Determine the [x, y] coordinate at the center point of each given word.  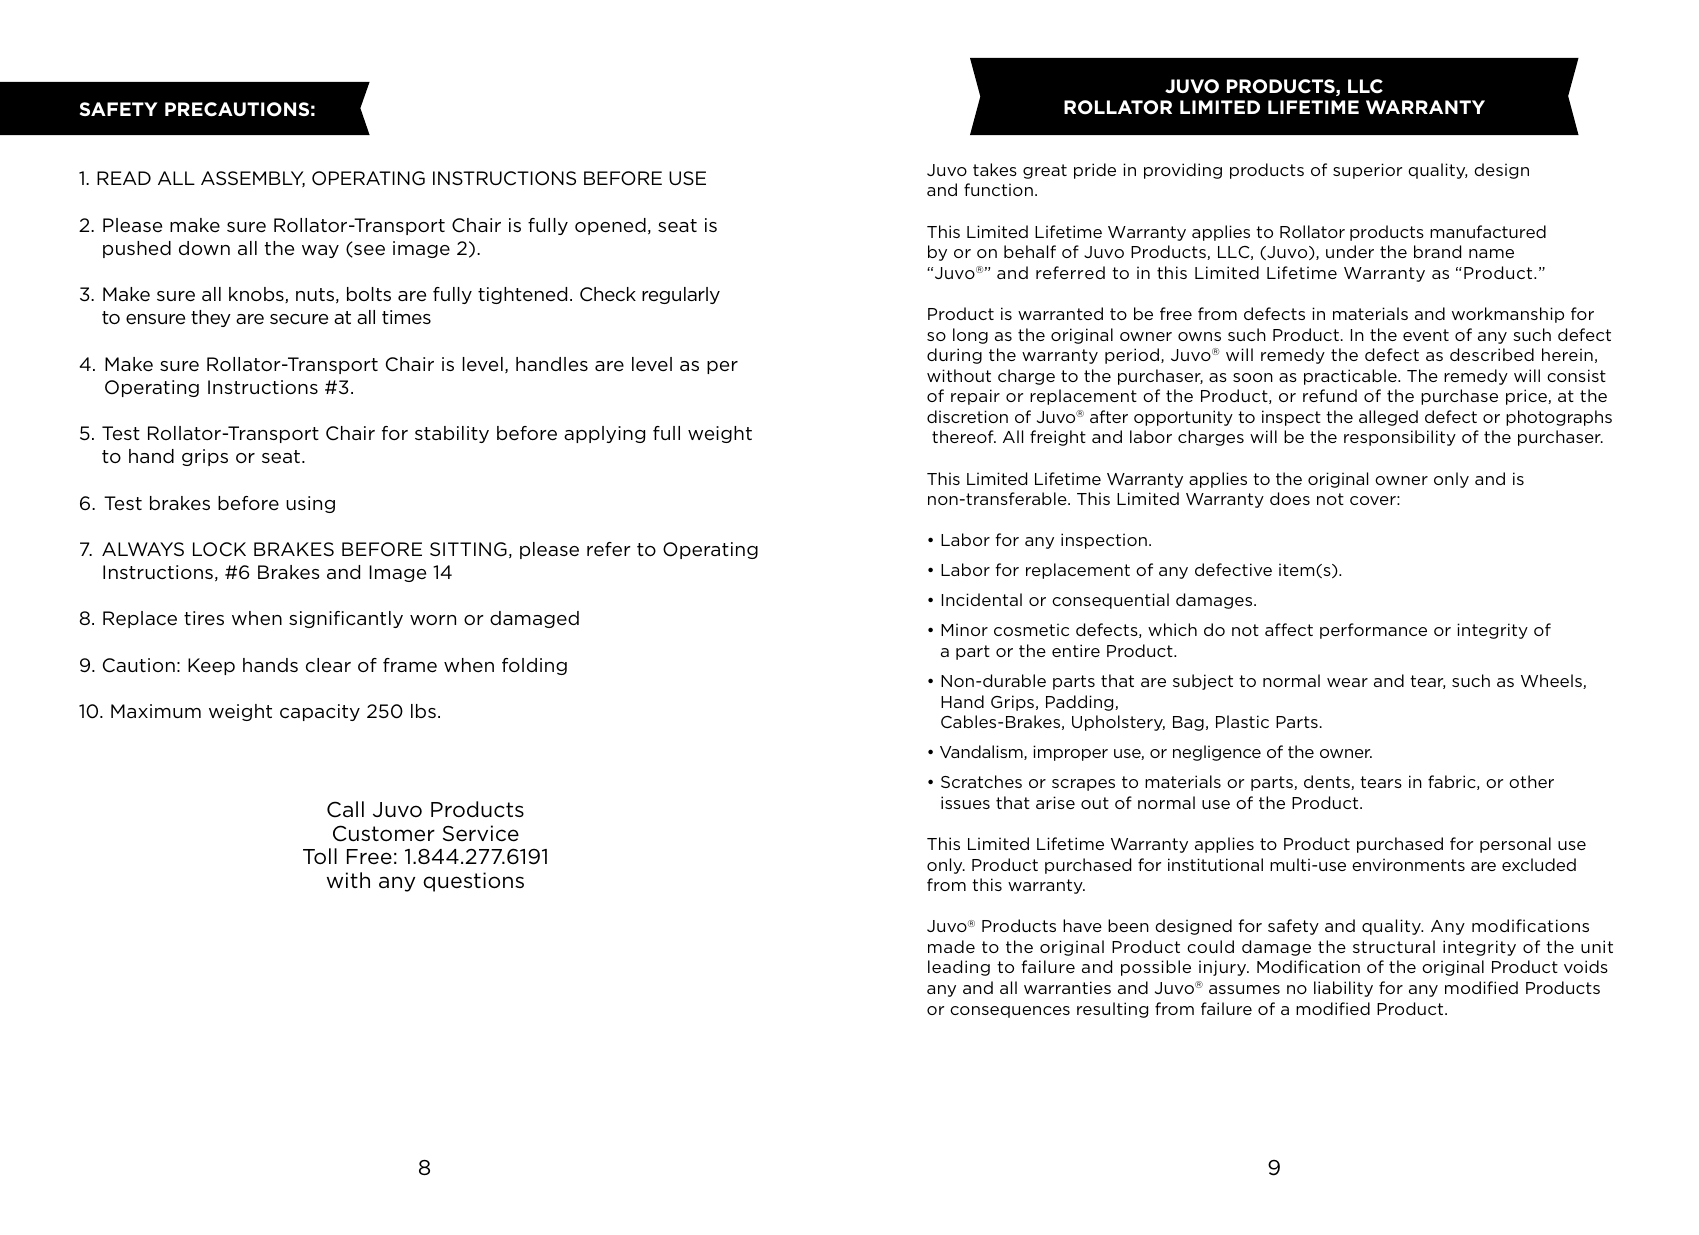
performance [1373, 631]
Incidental [982, 599]
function [998, 189]
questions [473, 882]
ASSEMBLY [253, 179]
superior [1367, 171]
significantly [346, 619]
